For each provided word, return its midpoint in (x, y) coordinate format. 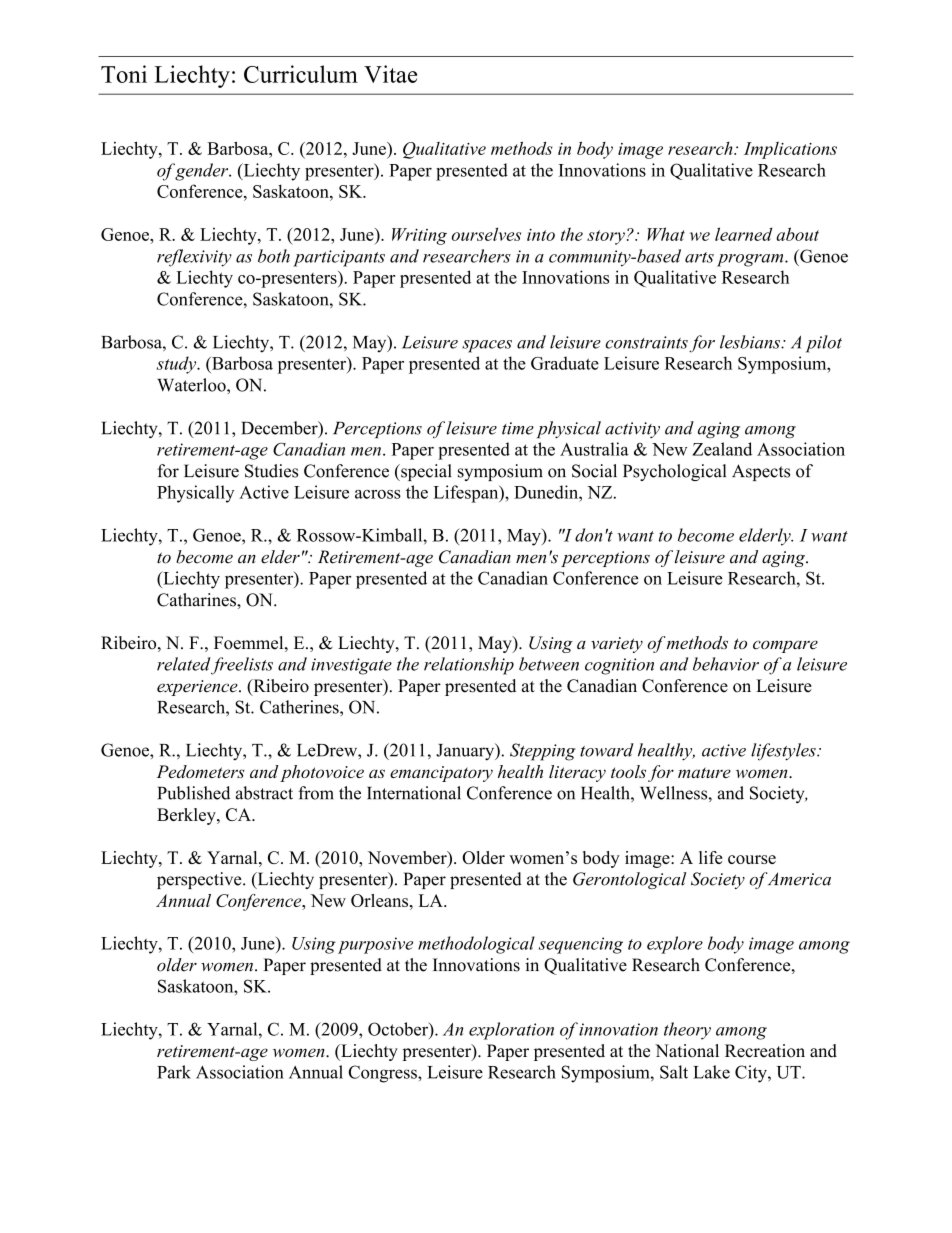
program (751, 260)
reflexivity (194, 258)
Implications (790, 150)
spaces (487, 346)
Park (174, 1072)
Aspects (761, 472)
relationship (469, 666)
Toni (124, 74)
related (184, 664)
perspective (200, 880)
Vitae (390, 74)
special (425, 472)
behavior (726, 664)
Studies (271, 471)
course (752, 859)
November (408, 859)
